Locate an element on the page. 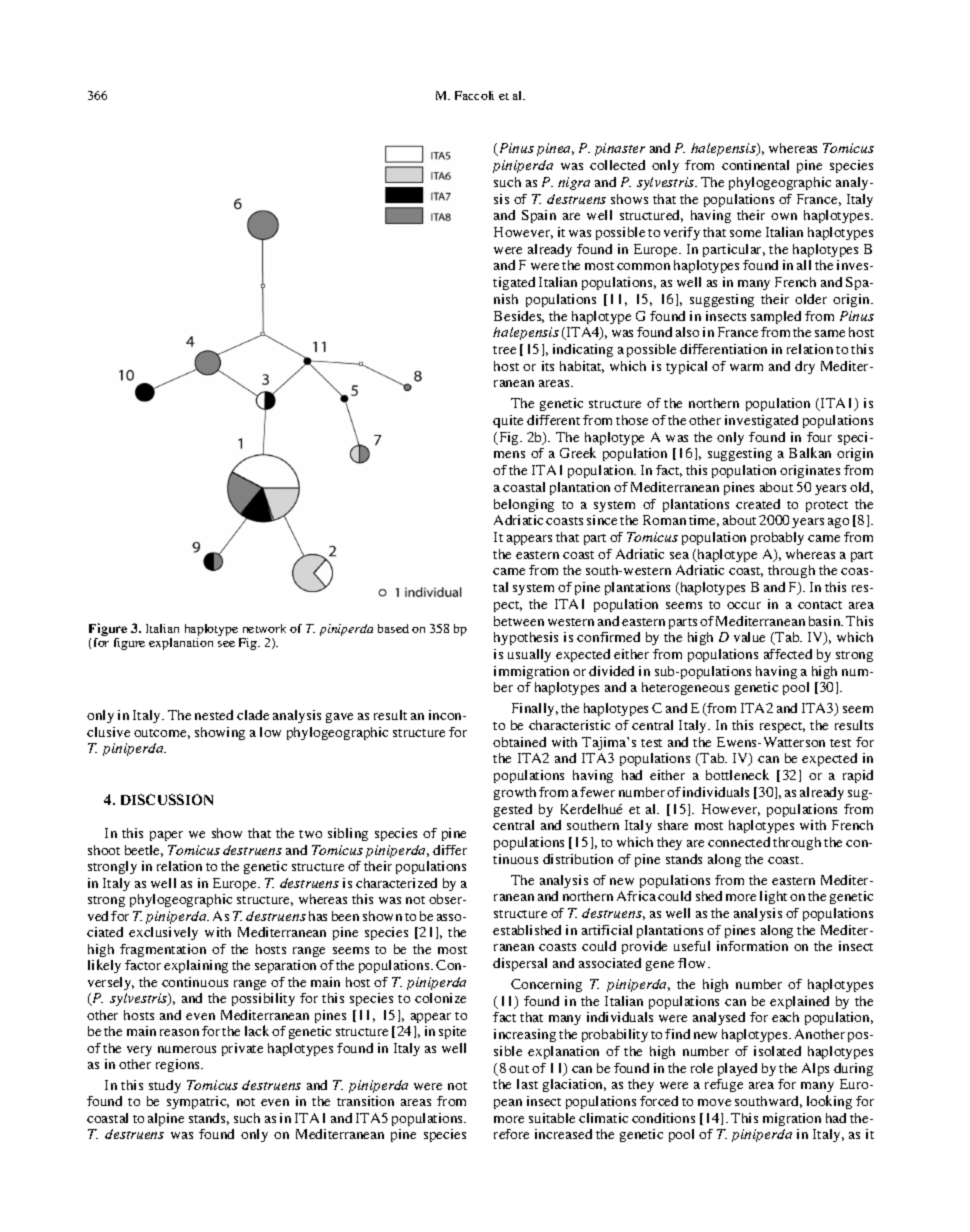 Image resolution: width=970 pixels, height=1232 pixels. network is located at coordinates (264, 628).
